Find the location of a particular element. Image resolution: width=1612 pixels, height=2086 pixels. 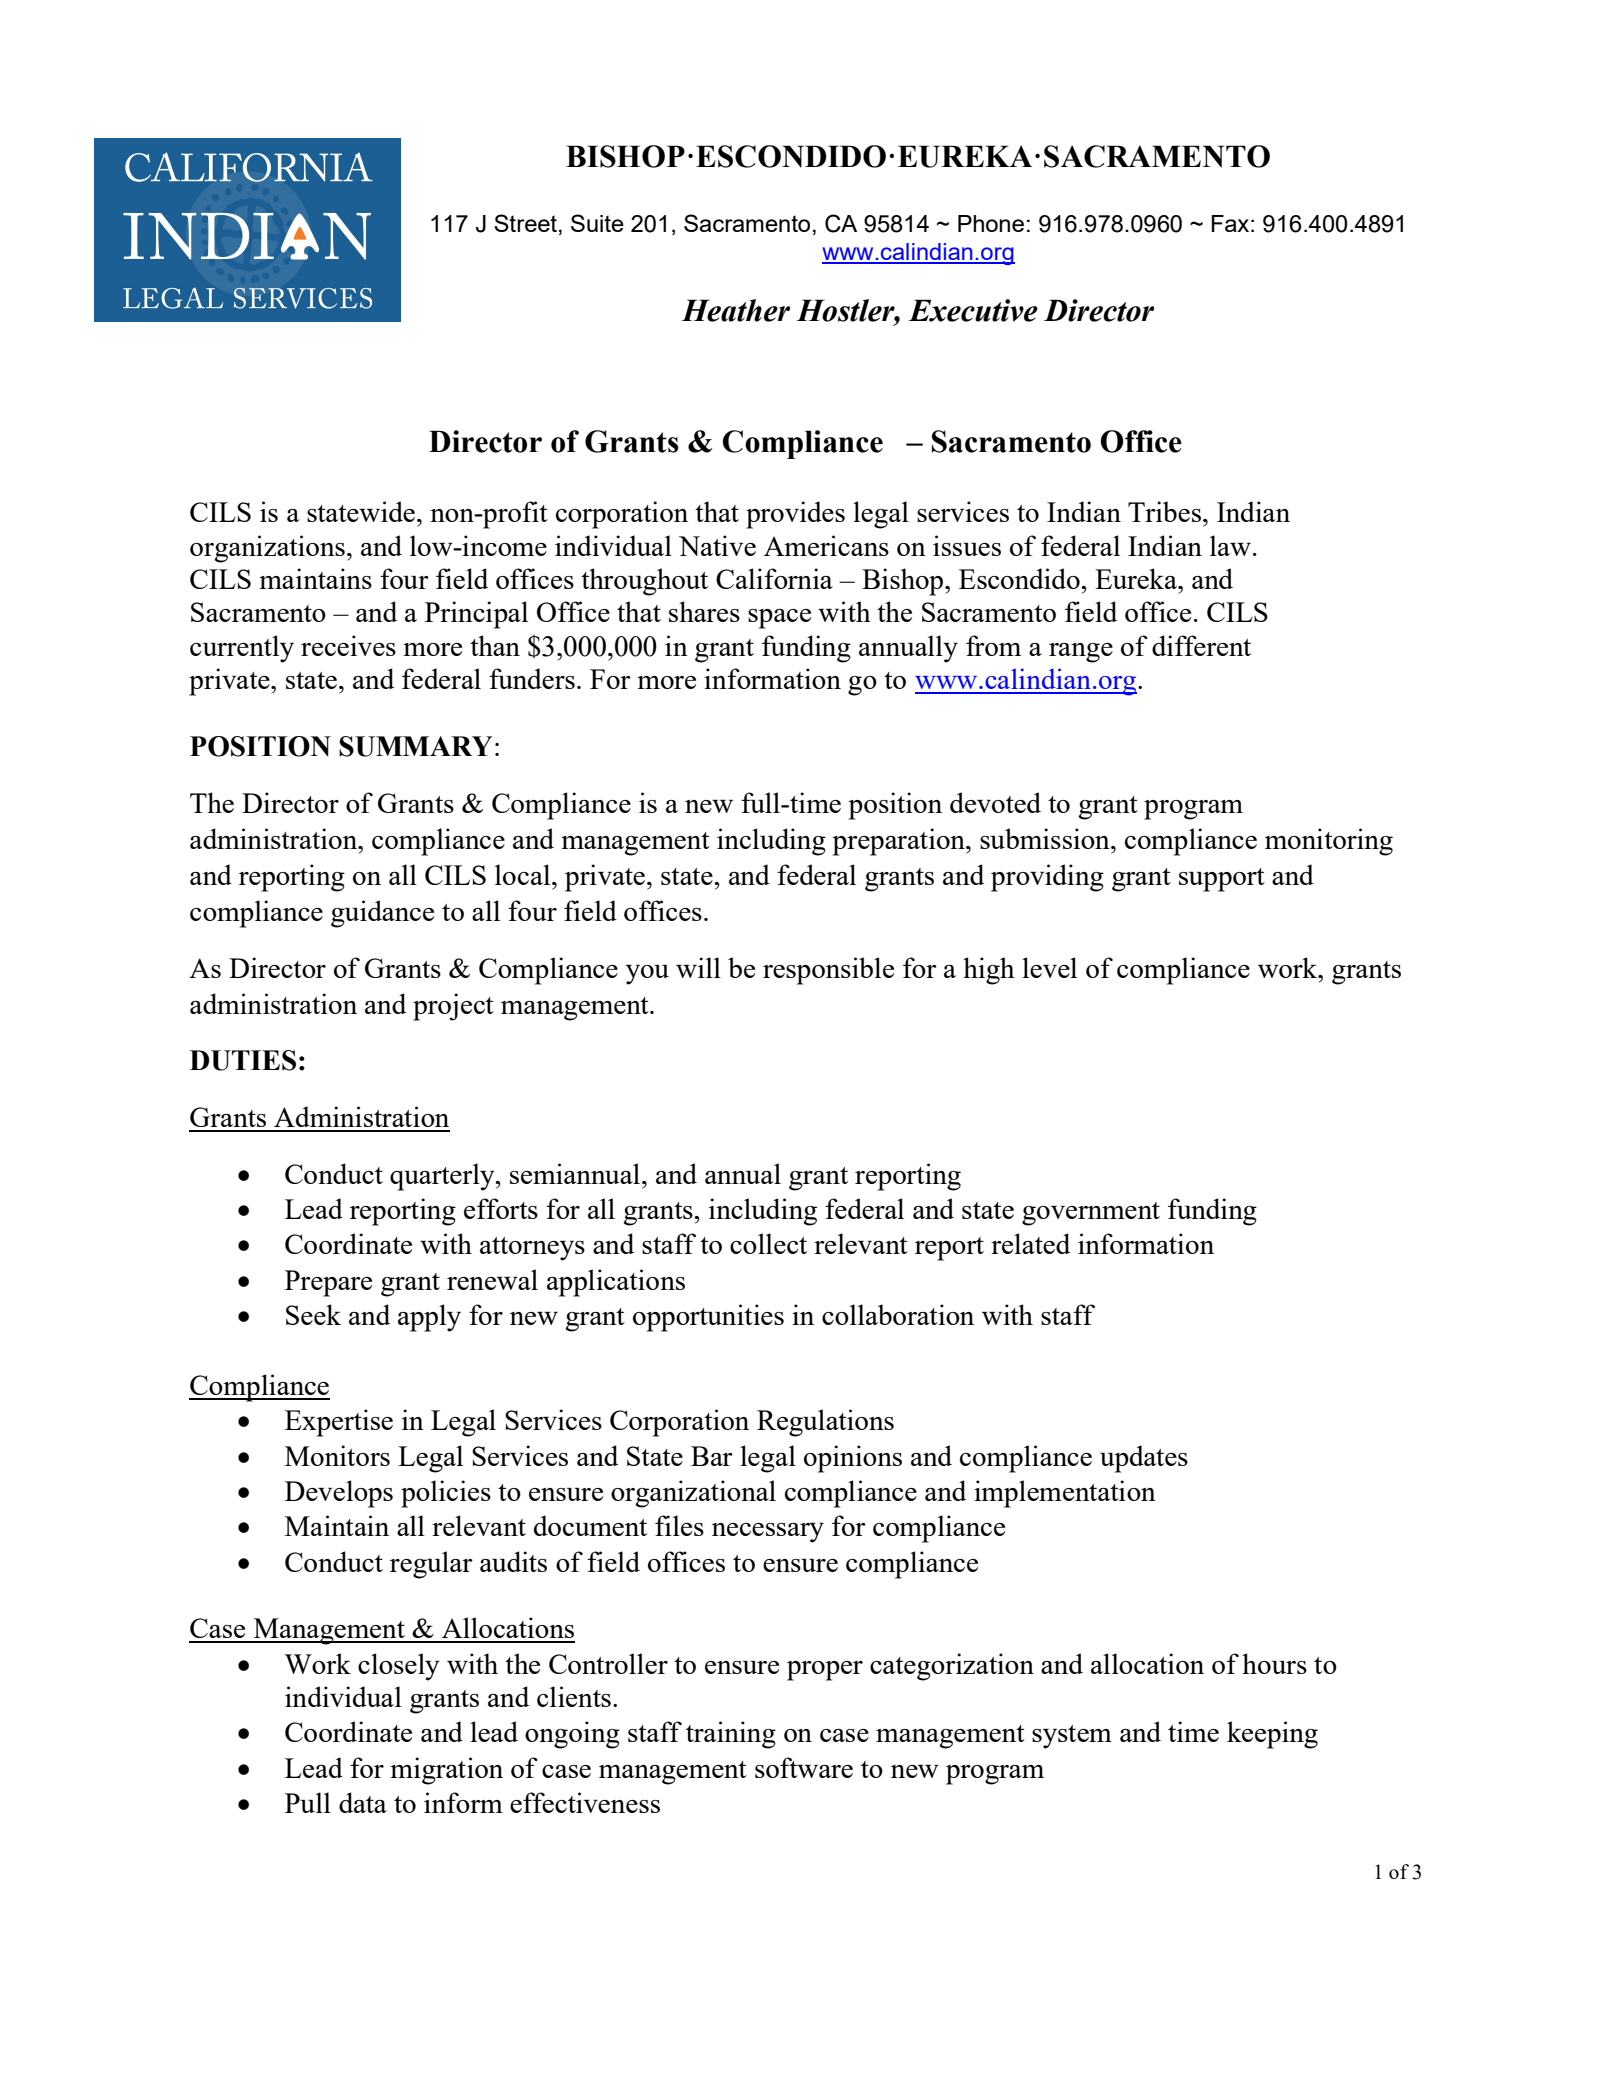

SUMMARY is located at coordinates (415, 746).
